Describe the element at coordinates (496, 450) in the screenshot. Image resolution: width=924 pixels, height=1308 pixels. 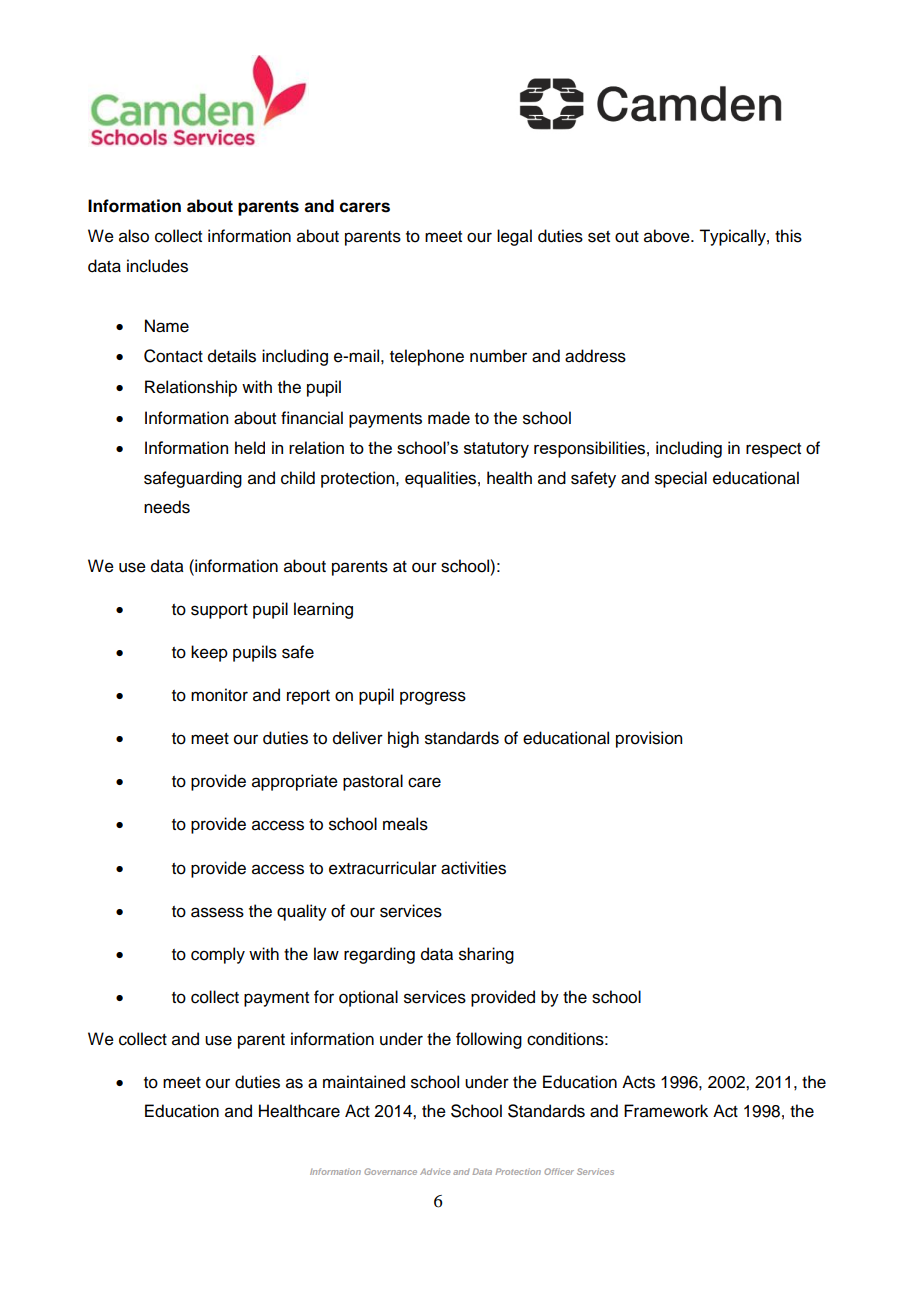
I see `statutory` at that location.
